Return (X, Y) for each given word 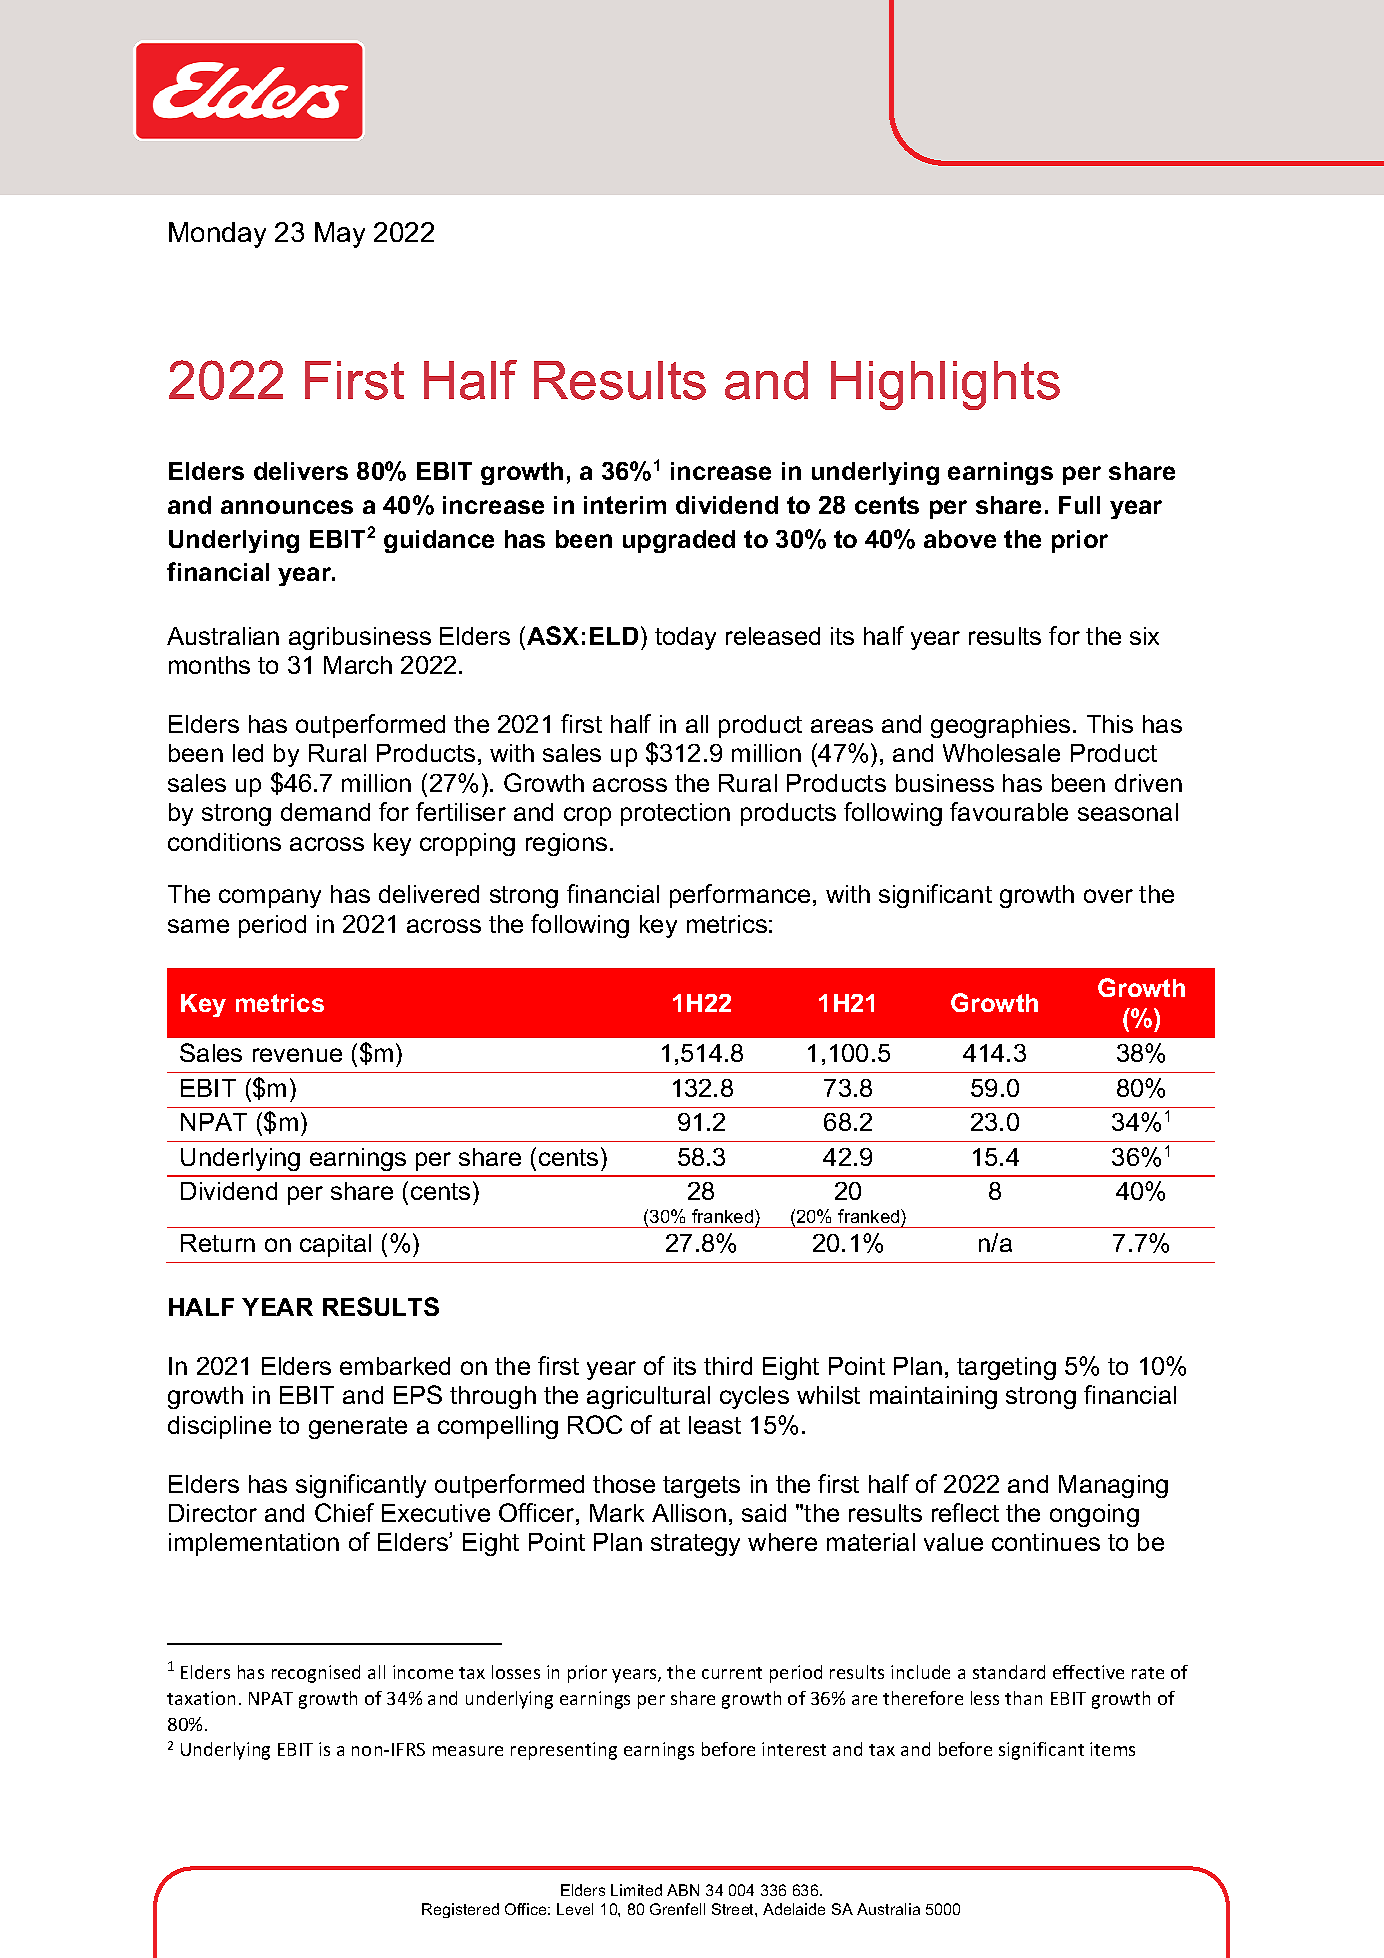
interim (625, 505)
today (685, 638)
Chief (344, 1512)
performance (740, 896)
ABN (683, 1890)
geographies (1000, 726)
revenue (297, 1055)
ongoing (1094, 1515)
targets (701, 1487)
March (358, 665)
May (340, 235)
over (1108, 896)
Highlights (945, 385)
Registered (460, 1910)
